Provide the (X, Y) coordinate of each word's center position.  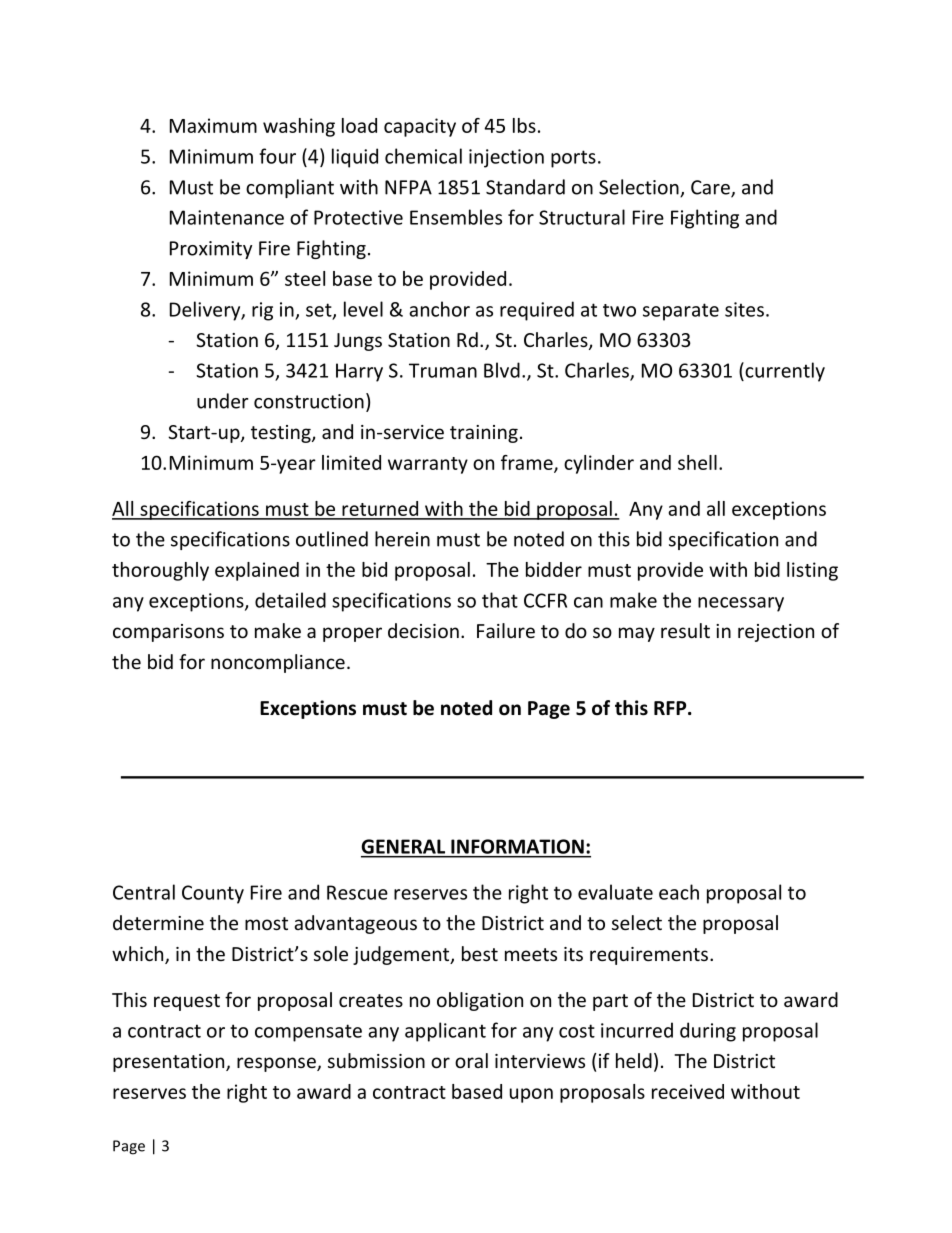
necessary (741, 604)
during (708, 1032)
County (213, 894)
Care (711, 188)
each (679, 892)
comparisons (168, 633)
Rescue (357, 892)
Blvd (502, 370)
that (500, 600)
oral (471, 1060)
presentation (170, 1063)
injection (506, 158)
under (222, 401)
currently (784, 372)
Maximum (213, 125)
